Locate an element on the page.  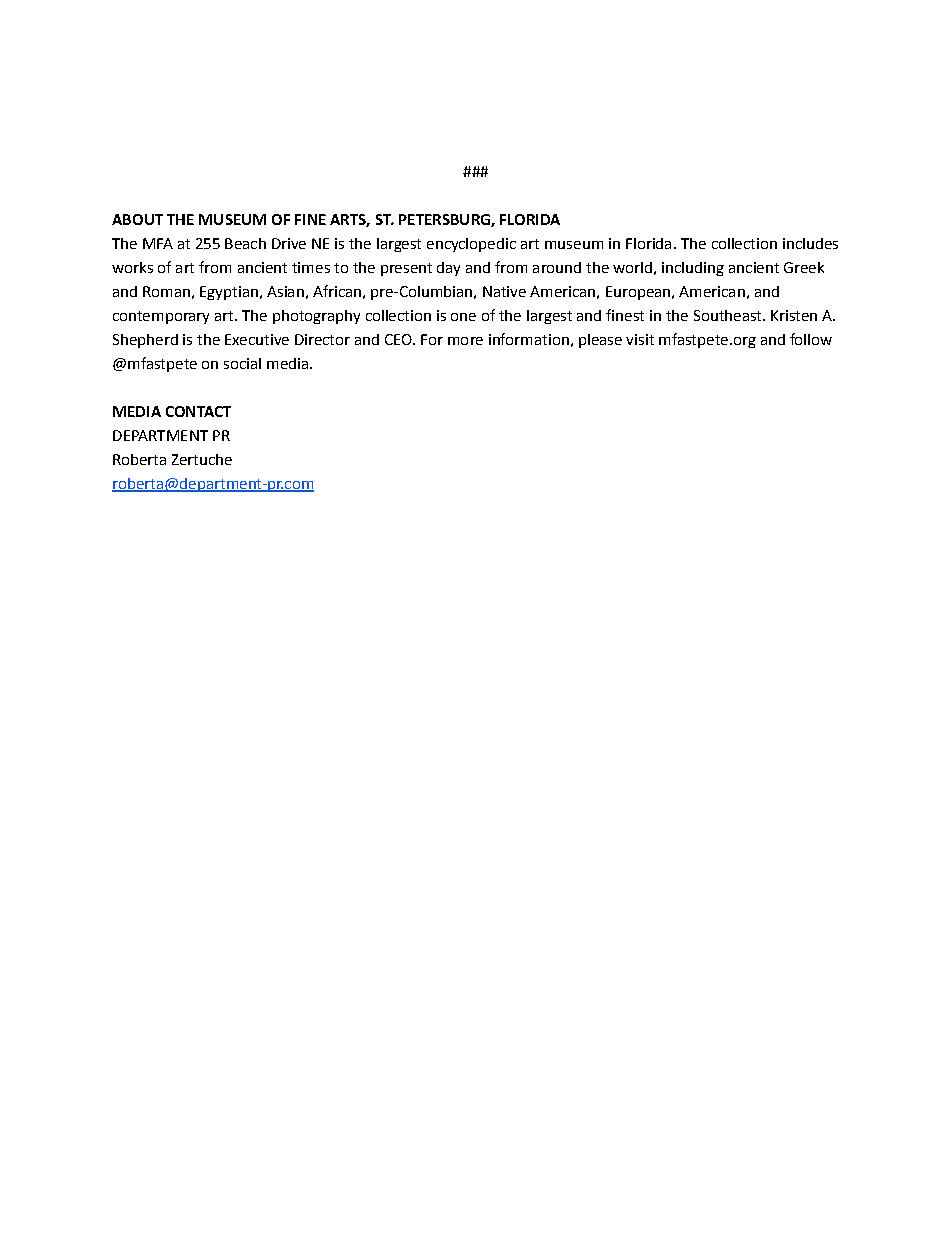
Southeast is located at coordinates (729, 315).
